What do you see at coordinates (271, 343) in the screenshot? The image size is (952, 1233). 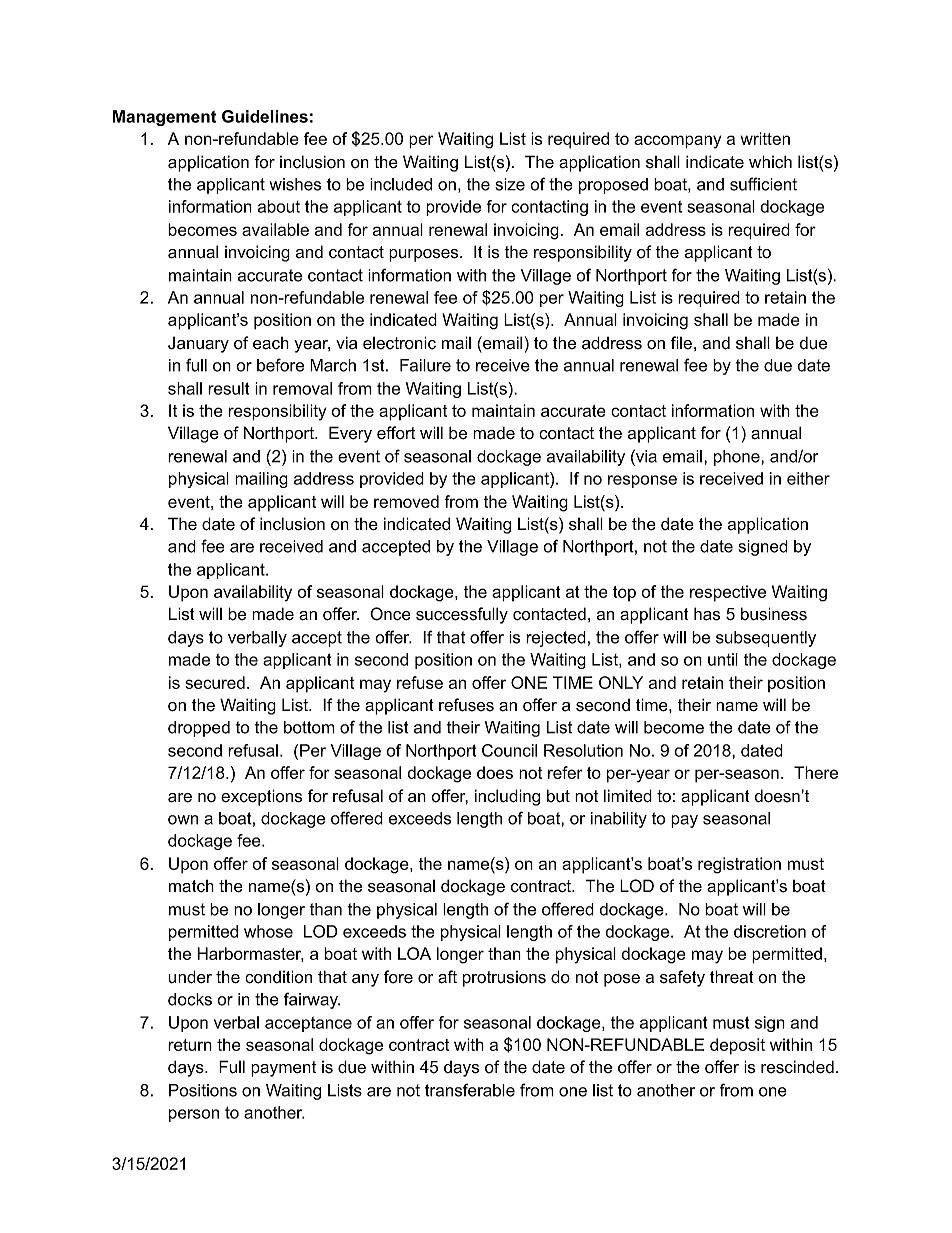 I see `each` at bounding box center [271, 343].
